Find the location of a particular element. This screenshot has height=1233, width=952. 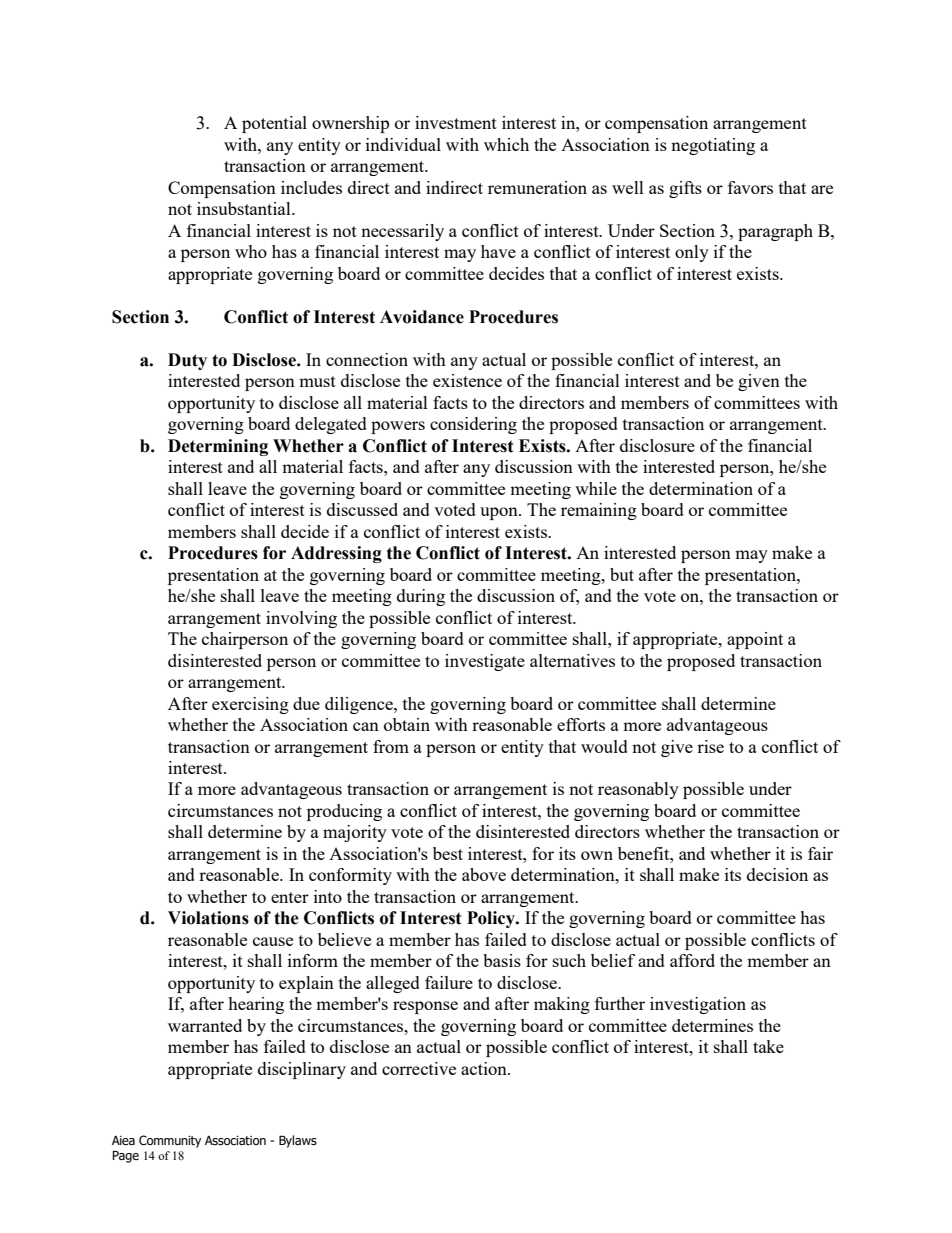

above is located at coordinates (484, 874).
